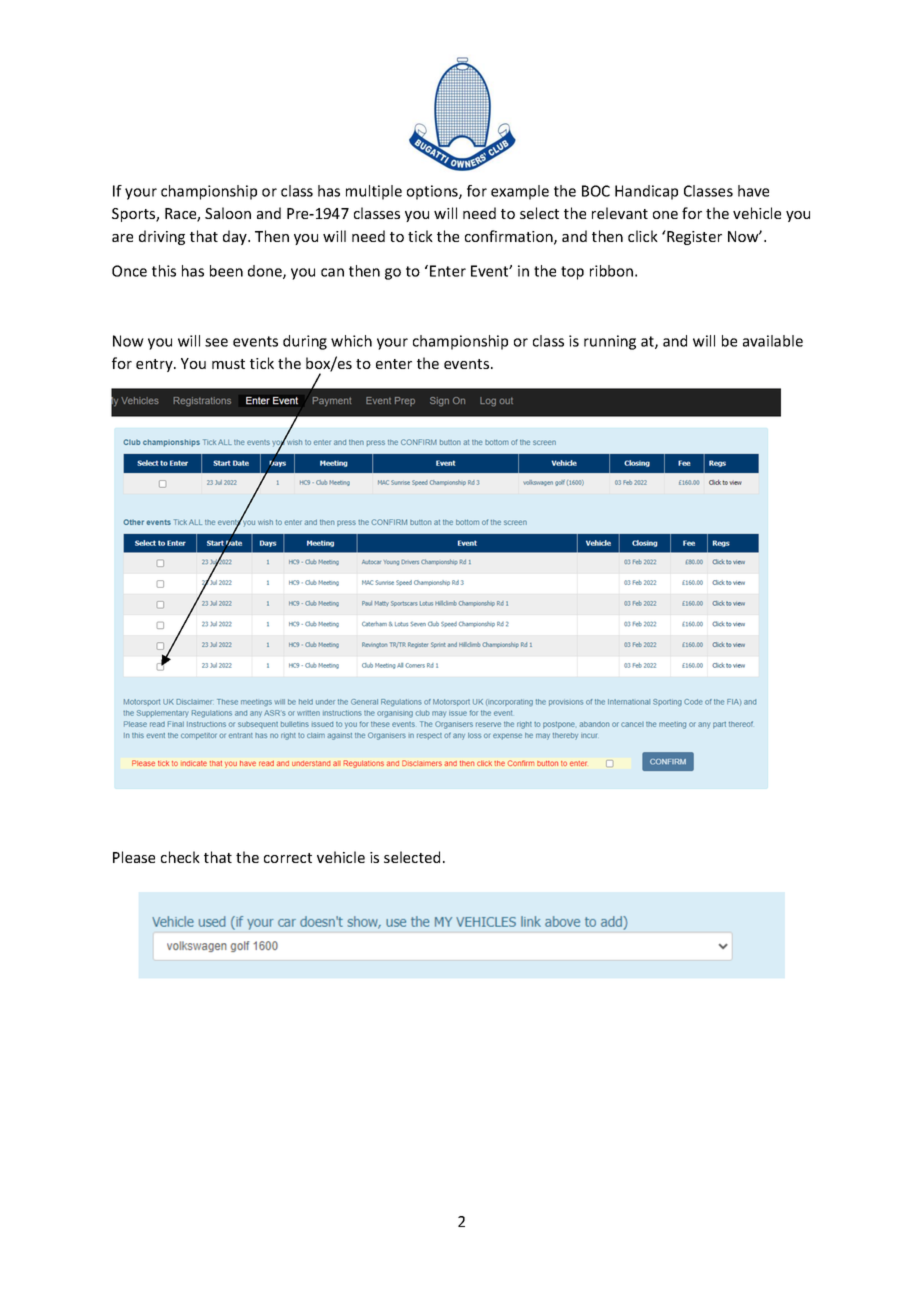  I want to click on which, so click(351, 341).
